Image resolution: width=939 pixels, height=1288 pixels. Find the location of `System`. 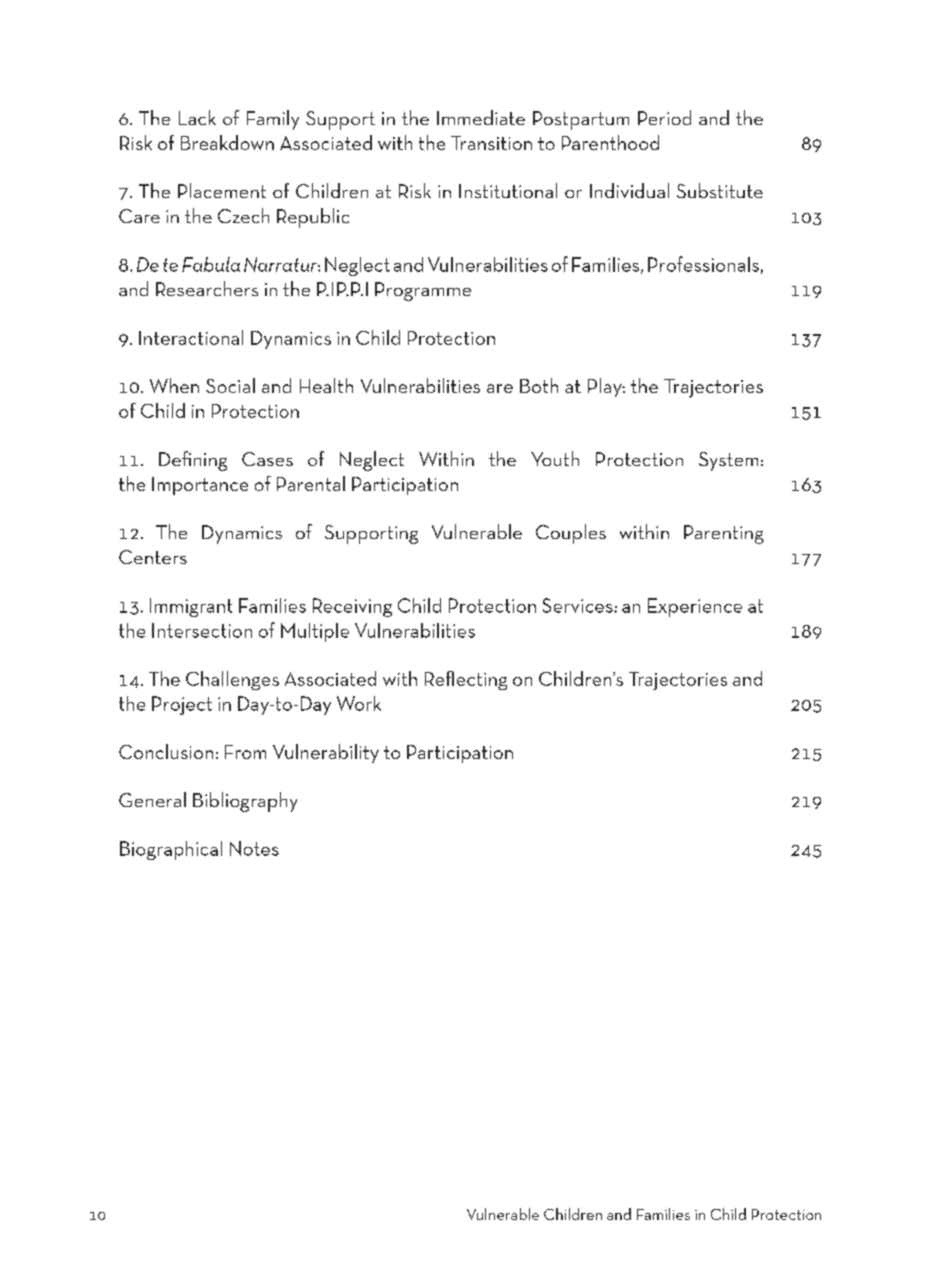

System is located at coordinates (728, 461).
